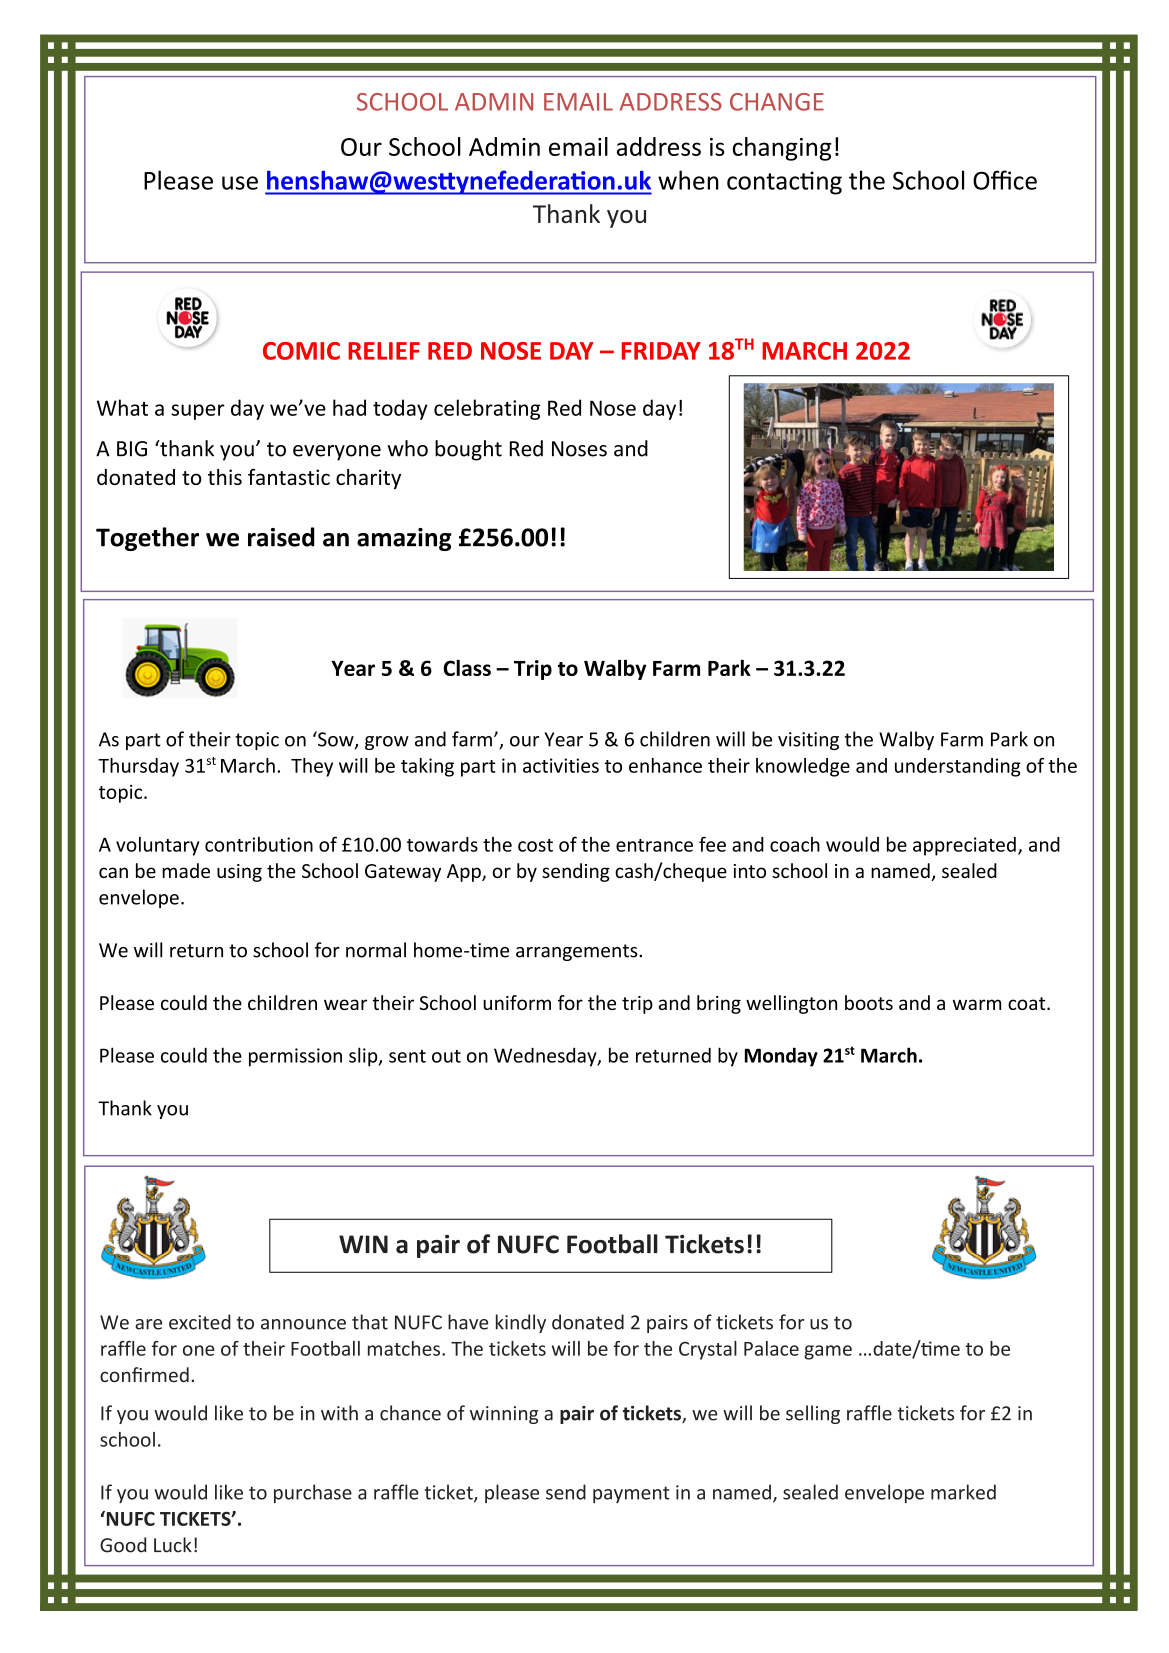 The width and height of the image is (1169, 1653). What do you see at coordinates (688, 180) in the image?
I see `when` at bounding box center [688, 180].
